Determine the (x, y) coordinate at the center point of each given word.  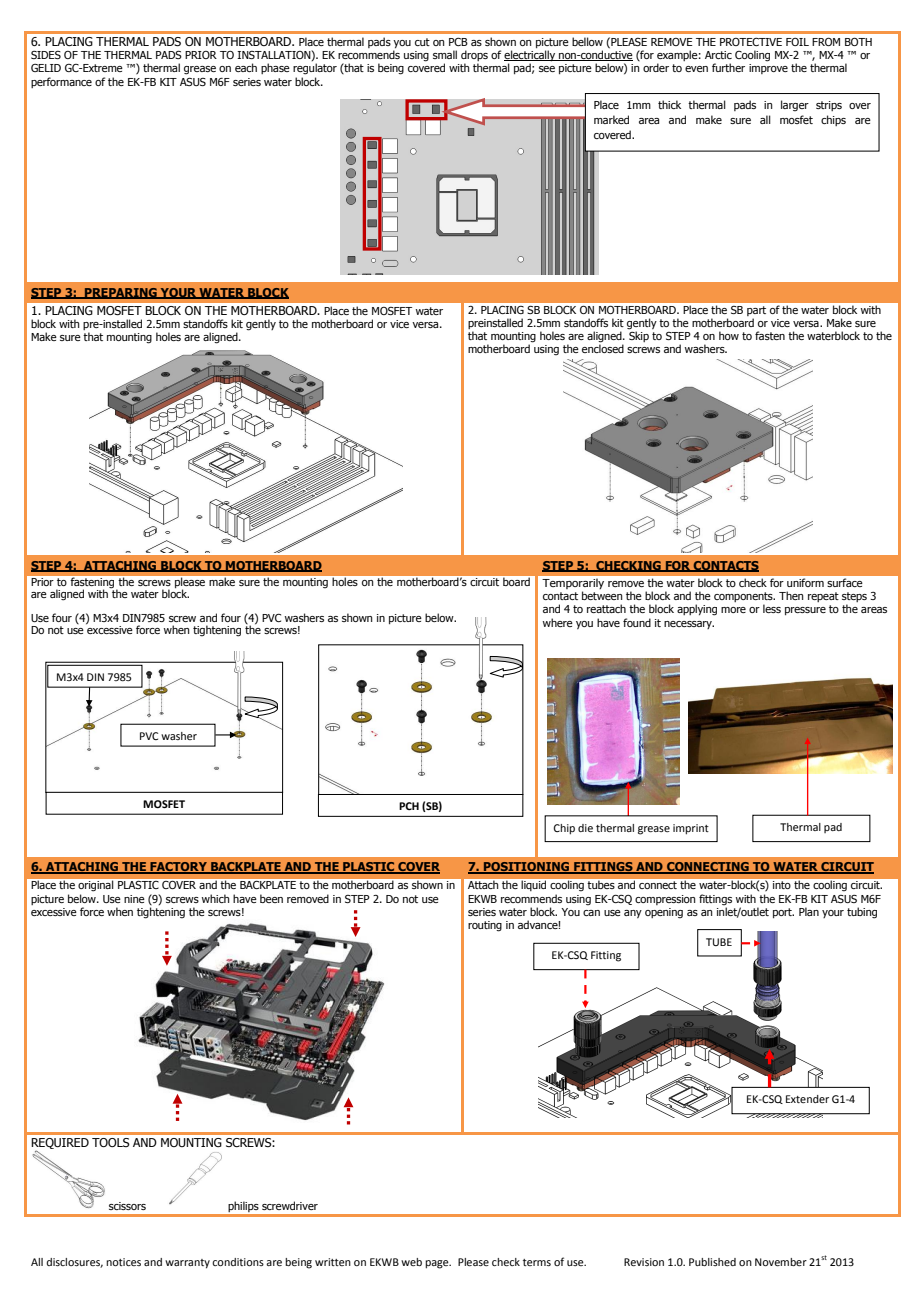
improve (768, 69)
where (558, 622)
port (783, 913)
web (411, 1262)
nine (134, 899)
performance (61, 82)
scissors (127, 1206)
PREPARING (121, 293)
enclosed (603, 348)
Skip (639, 335)
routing (485, 926)
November (781, 1262)
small (445, 54)
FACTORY (178, 868)
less (772, 608)
